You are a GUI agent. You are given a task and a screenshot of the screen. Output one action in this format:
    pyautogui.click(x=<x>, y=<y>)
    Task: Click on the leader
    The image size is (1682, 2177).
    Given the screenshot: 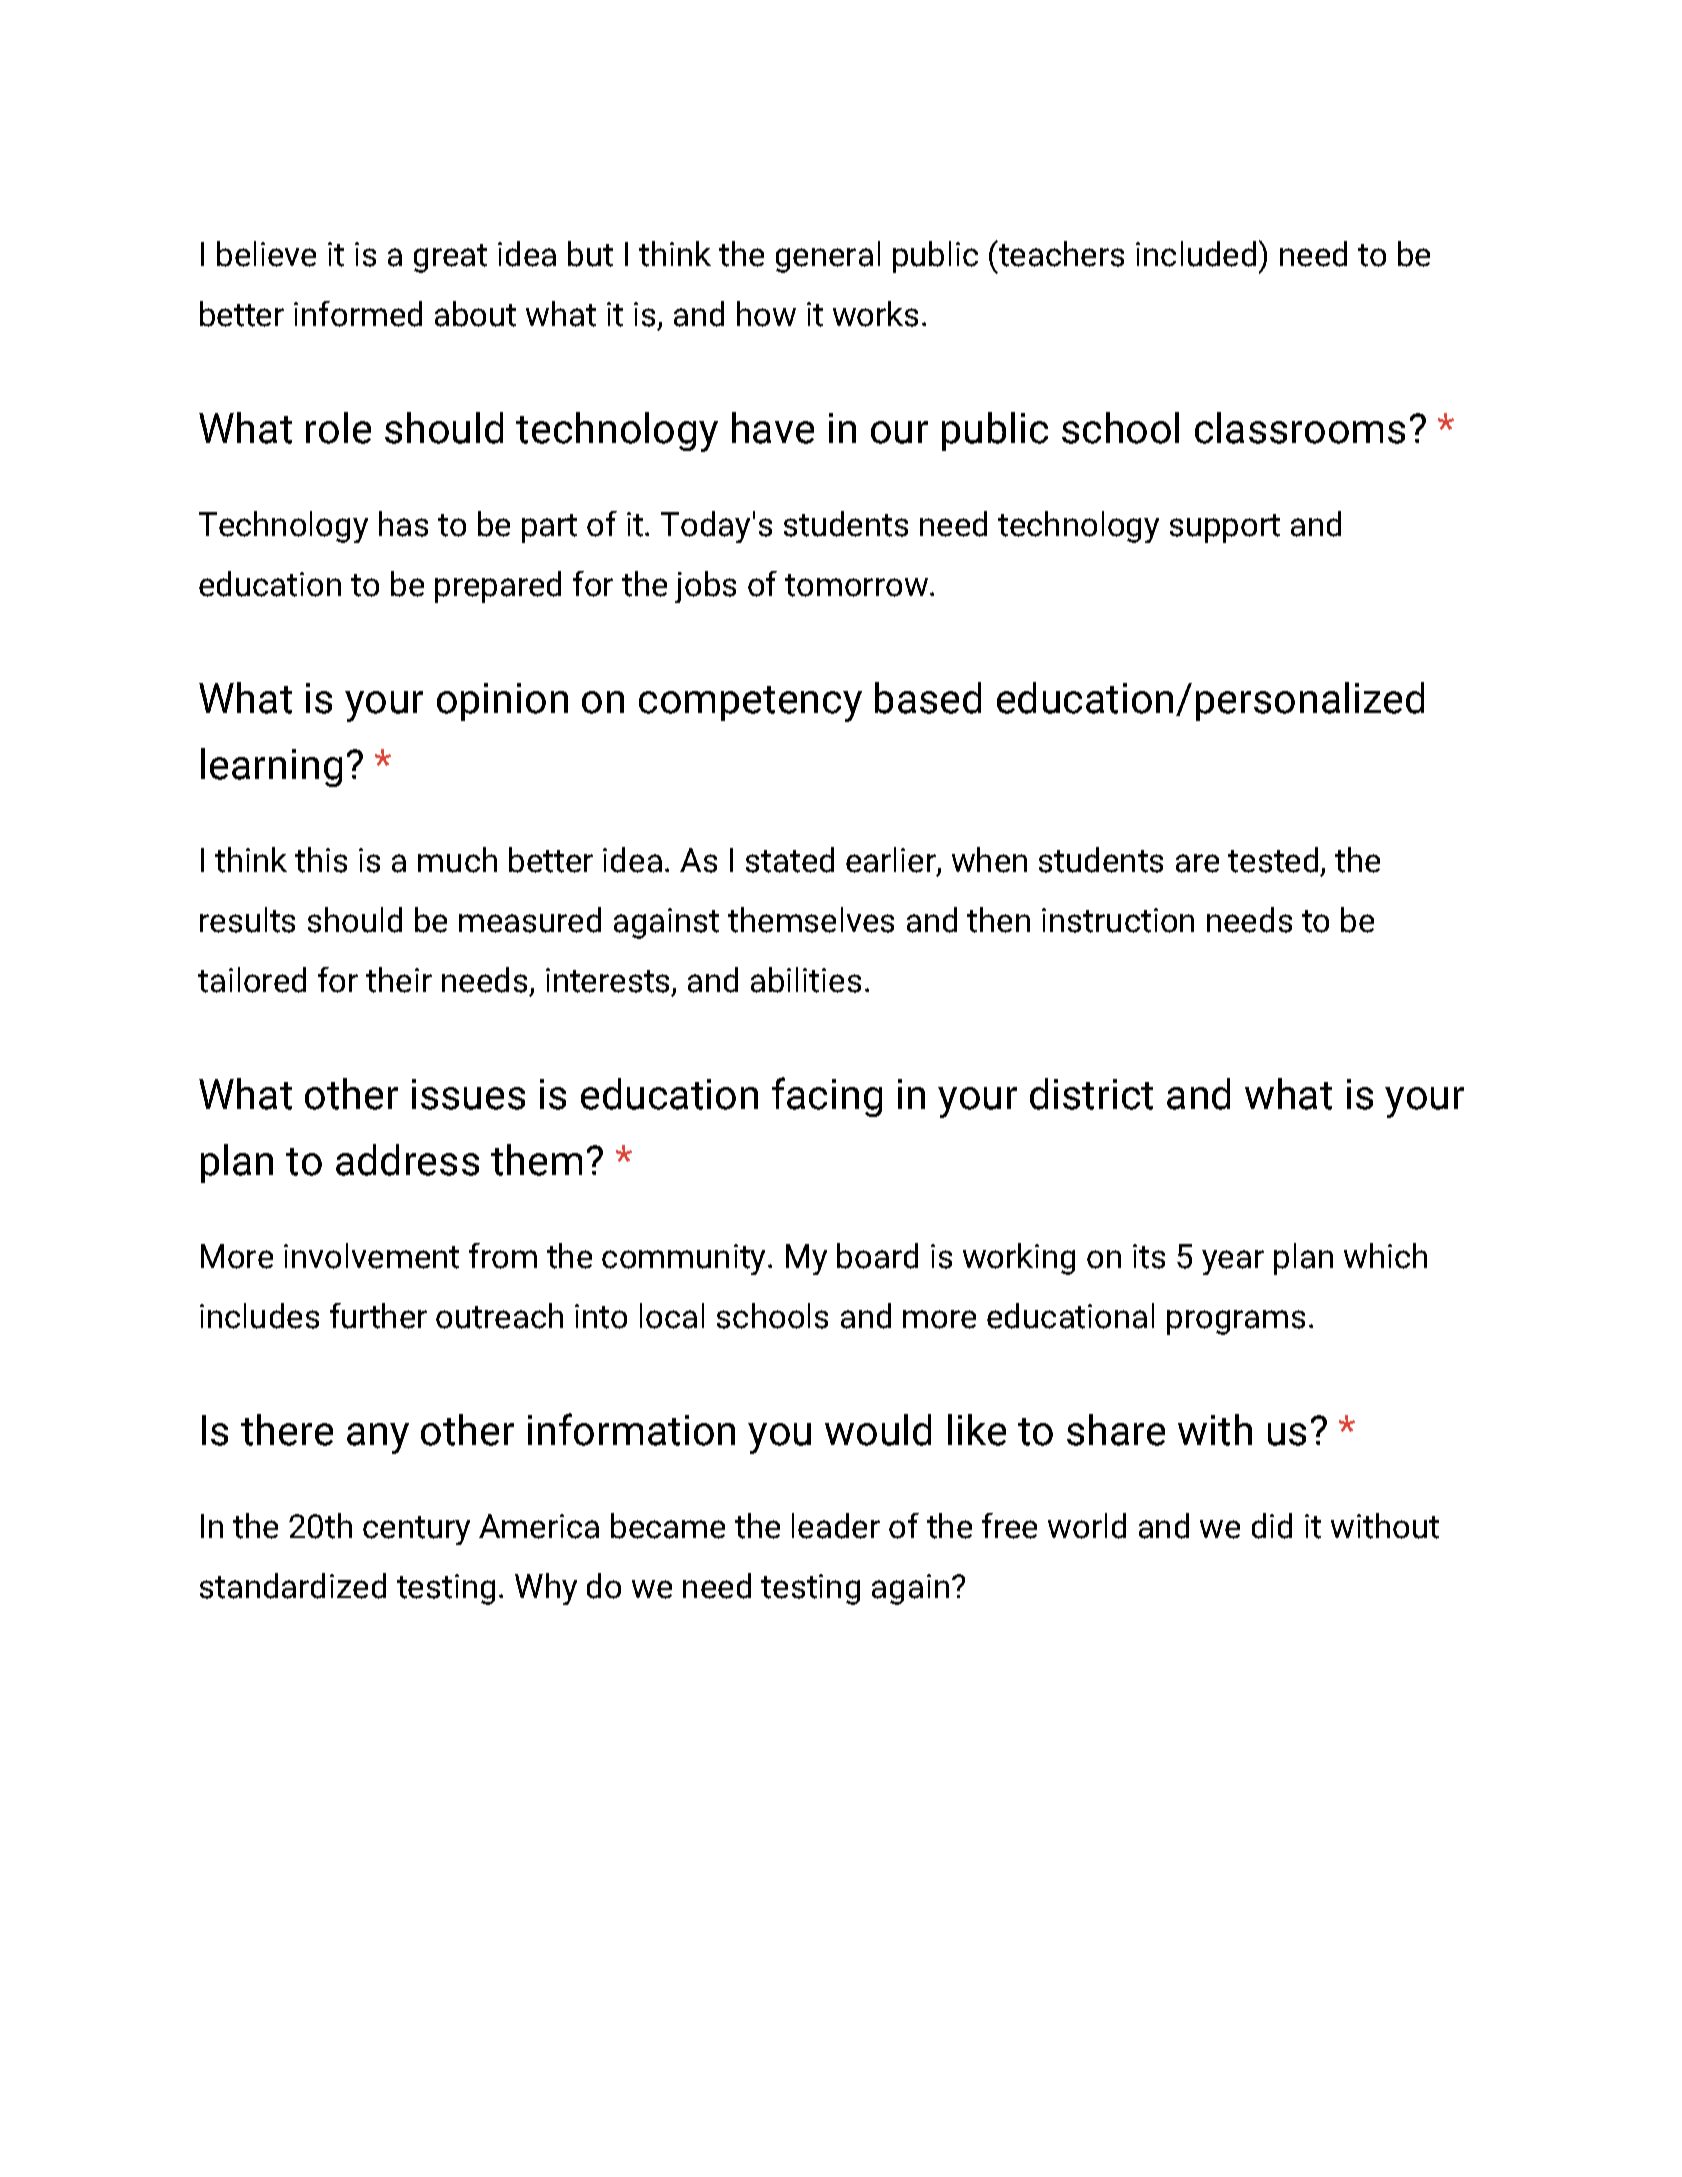 What is the action you would take?
    pyautogui.click(x=836, y=1526)
